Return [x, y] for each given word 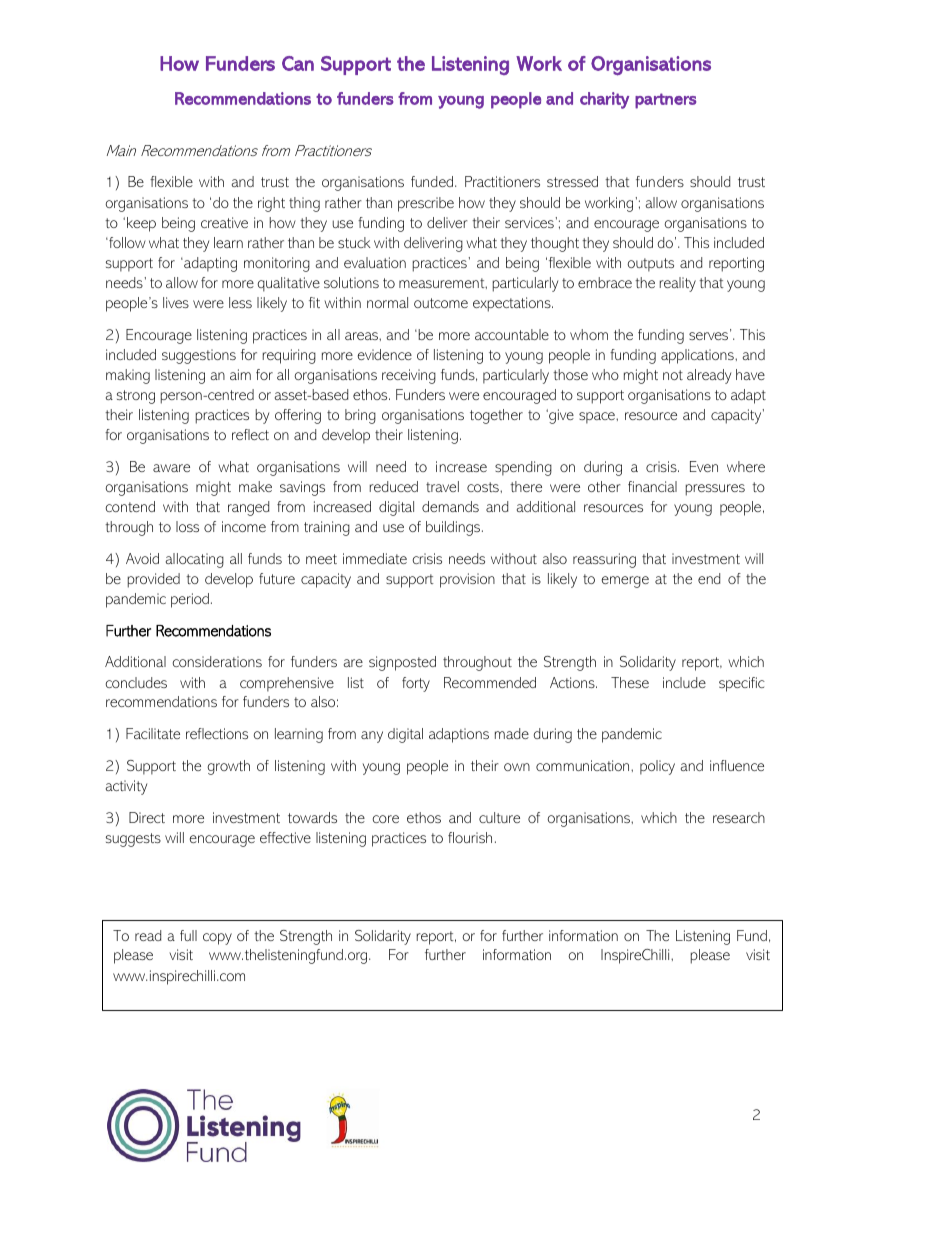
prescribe [426, 204]
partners [665, 101]
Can [298, 63]
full [188, 935]
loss [187, 526]
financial [652, 486]
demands [450, 506]
